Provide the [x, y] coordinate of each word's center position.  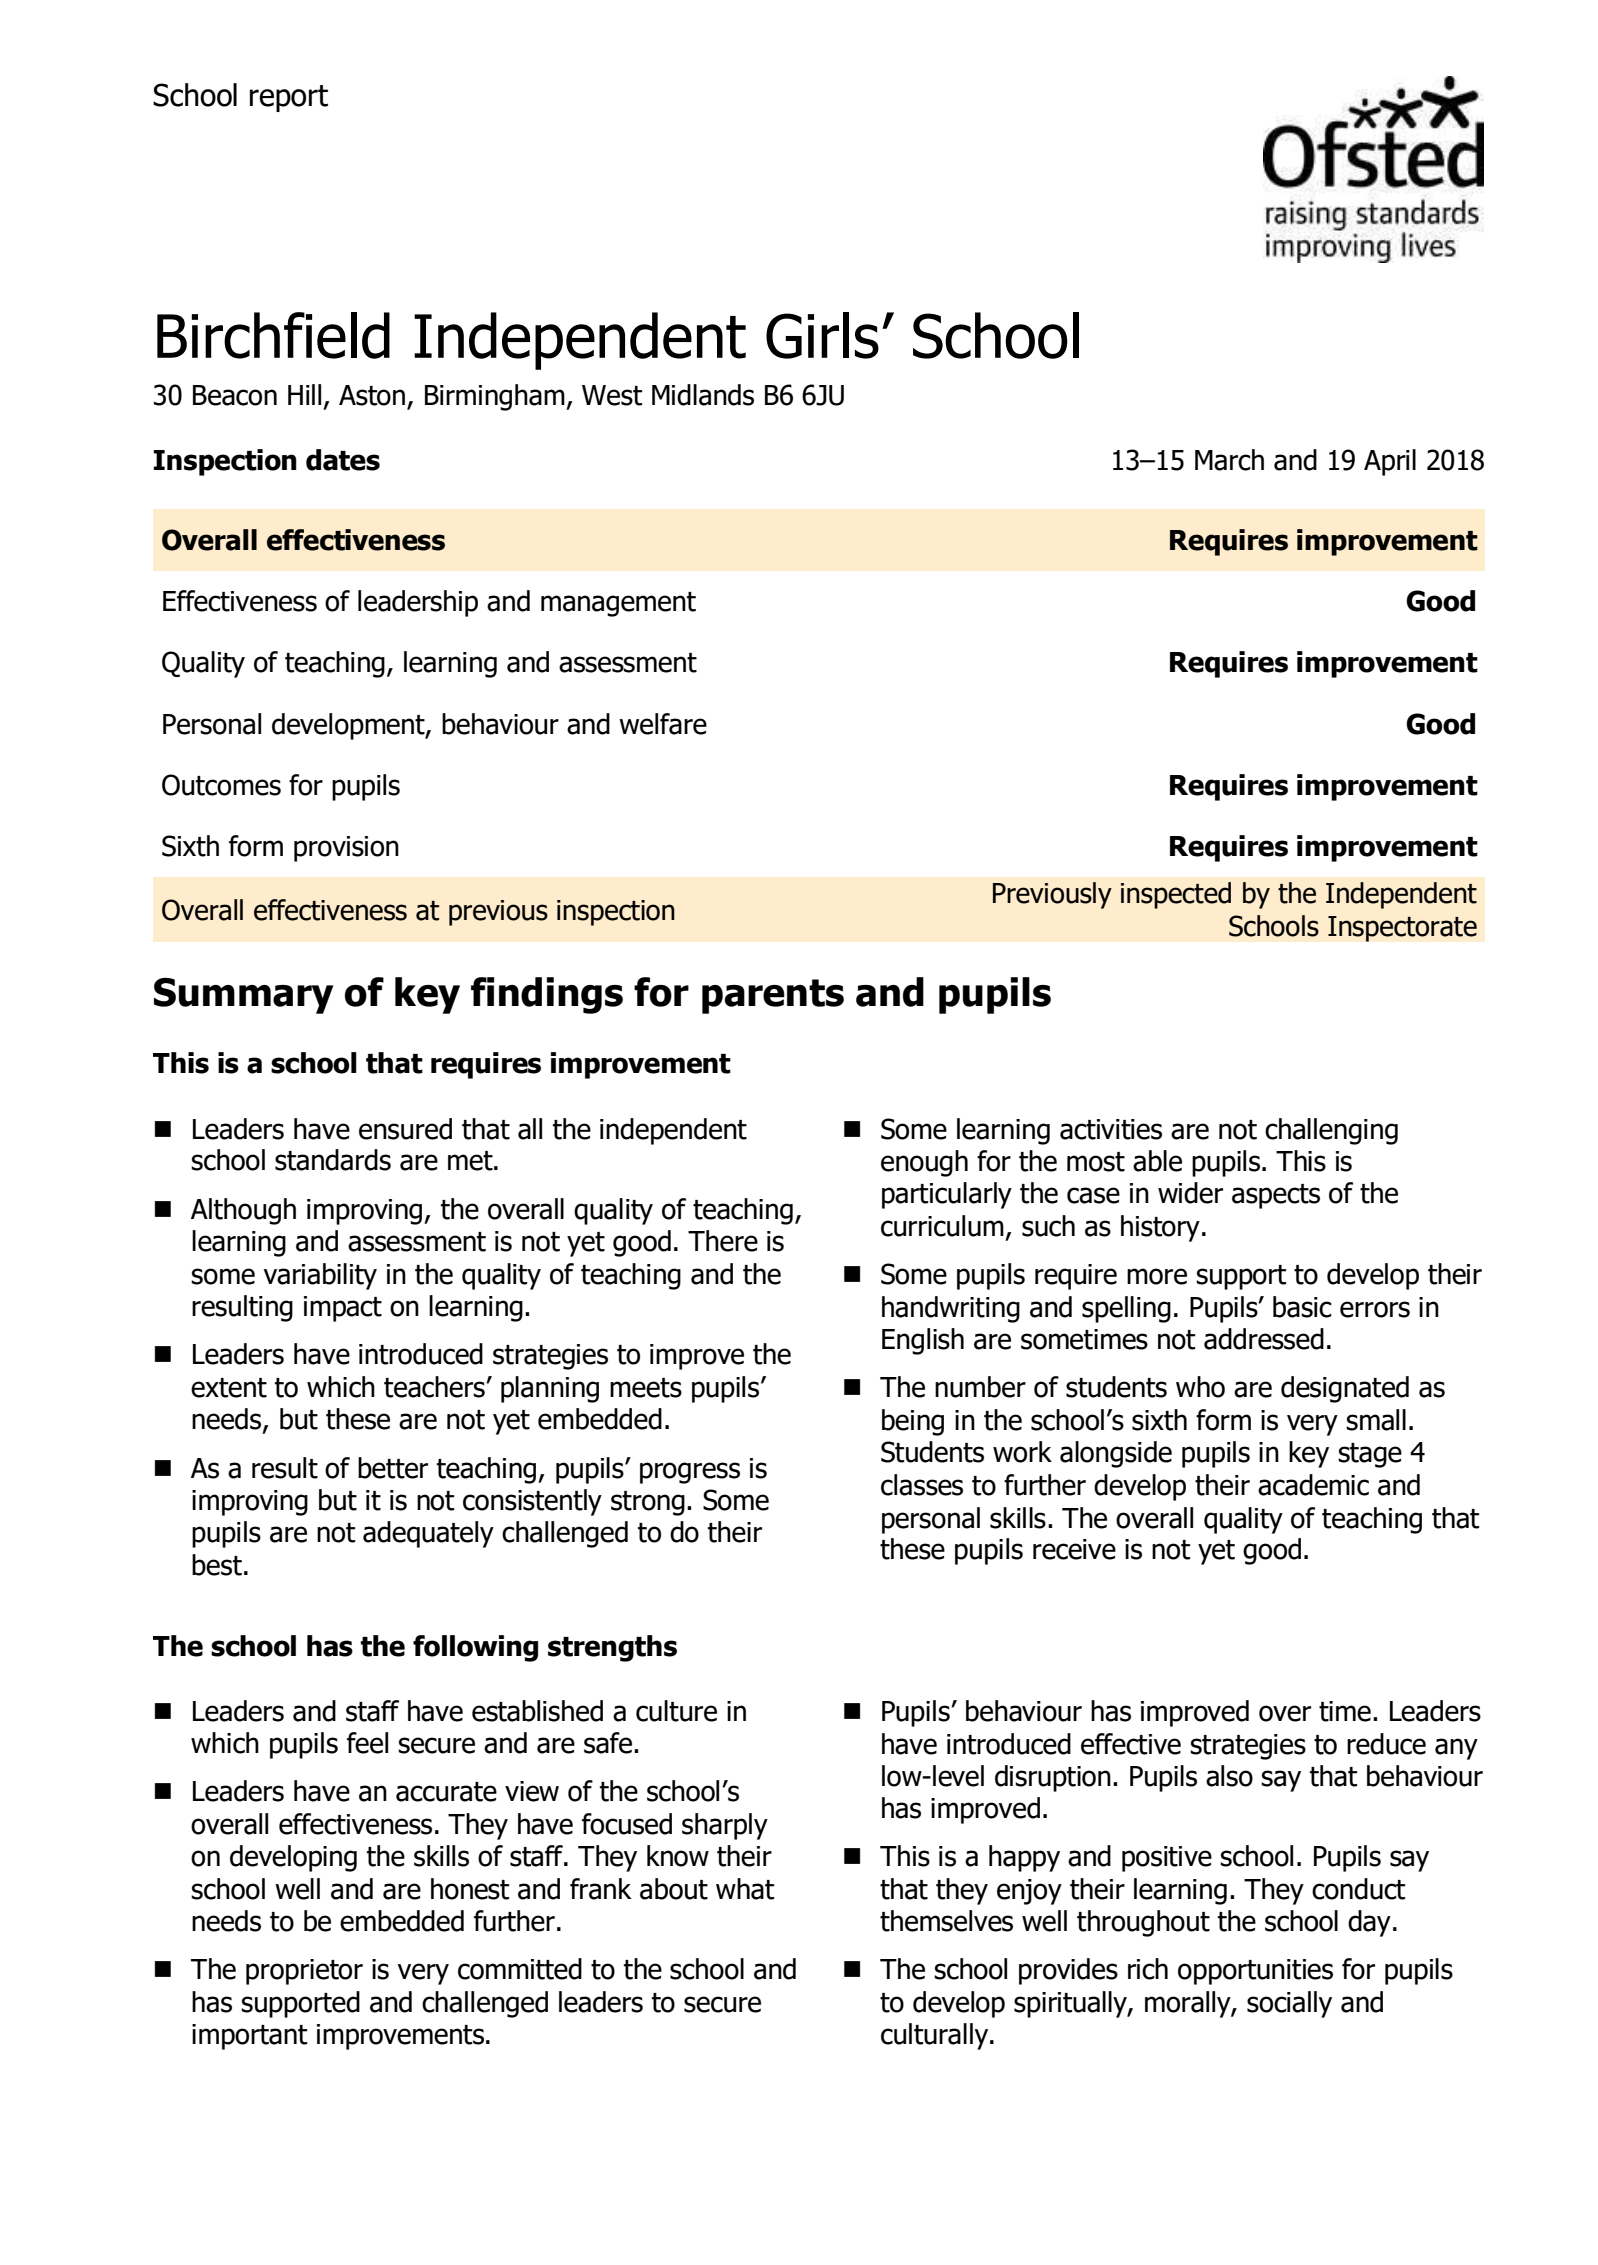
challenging [1331, 1131]
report [289, 98]
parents [773, 996]
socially [1289, 2004]
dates [343, 460]
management [618, 604]
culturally [936, 2036]
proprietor [304, 1972]
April [1390, 462]
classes [922, 1485]
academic [1313, 1485]
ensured [405, 1129]
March [1229, 460]
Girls [822, 335]
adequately [428, 1534]
